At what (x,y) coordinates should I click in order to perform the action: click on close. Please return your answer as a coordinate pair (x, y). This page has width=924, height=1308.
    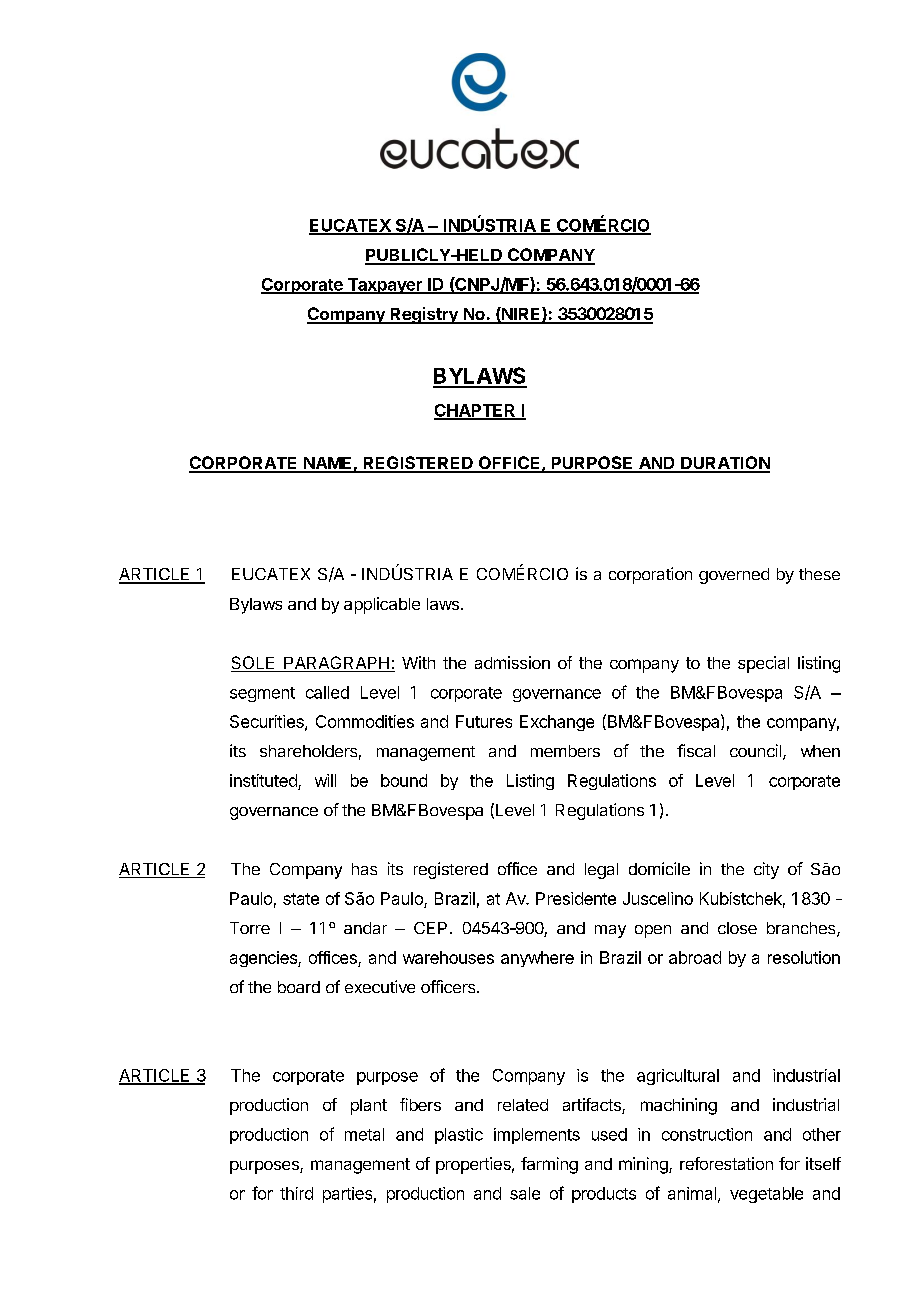
    Looking at the image, I should click on (737, 928).
